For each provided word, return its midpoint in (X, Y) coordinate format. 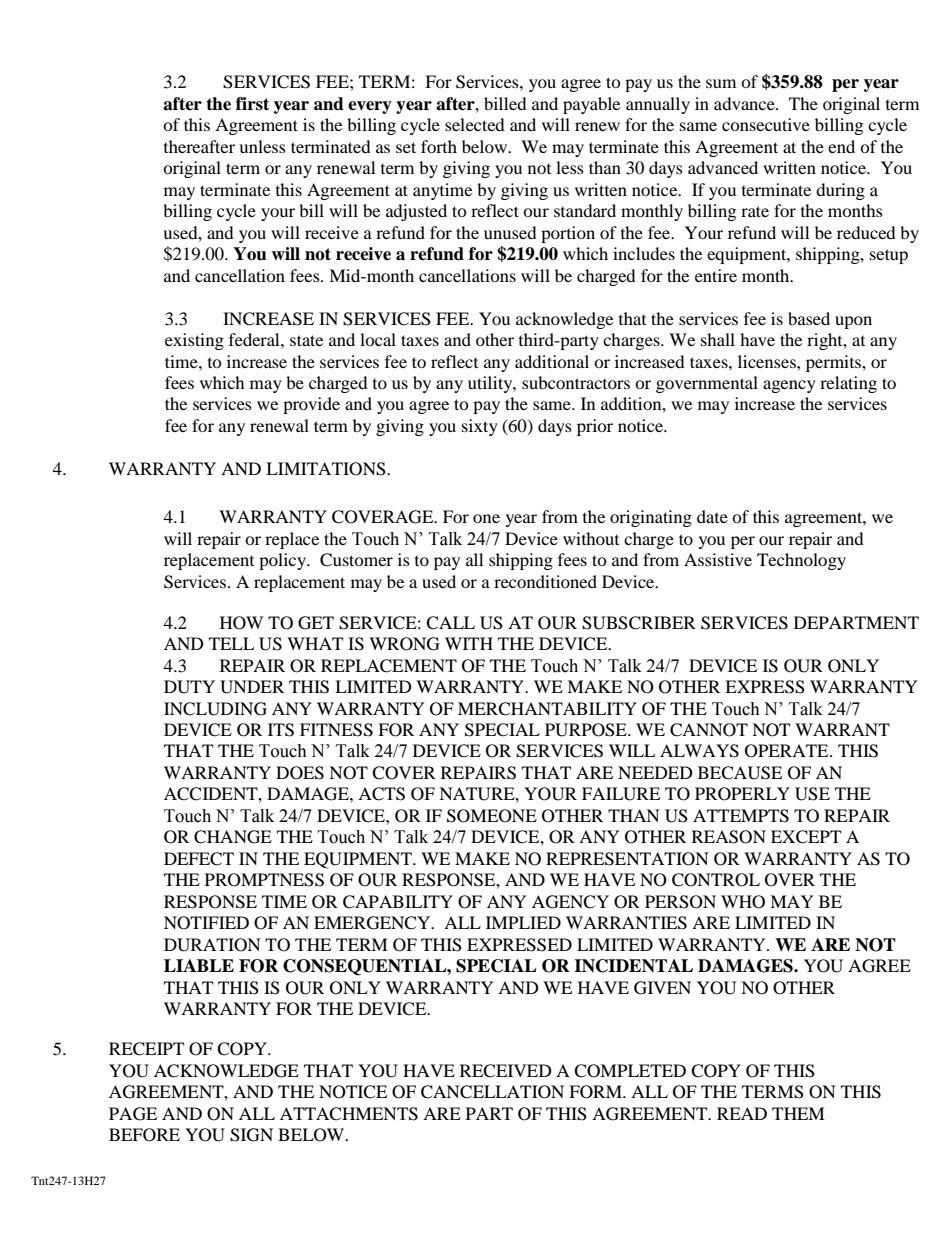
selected (475, 124)
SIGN (251, 1135)
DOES (300, 773)
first (252, 104)
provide (311, 405)
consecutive (766, 124)
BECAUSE (740, 773)
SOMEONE (492, 816)
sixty (480, 427)
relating (848, 384)
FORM (596, 1092)
